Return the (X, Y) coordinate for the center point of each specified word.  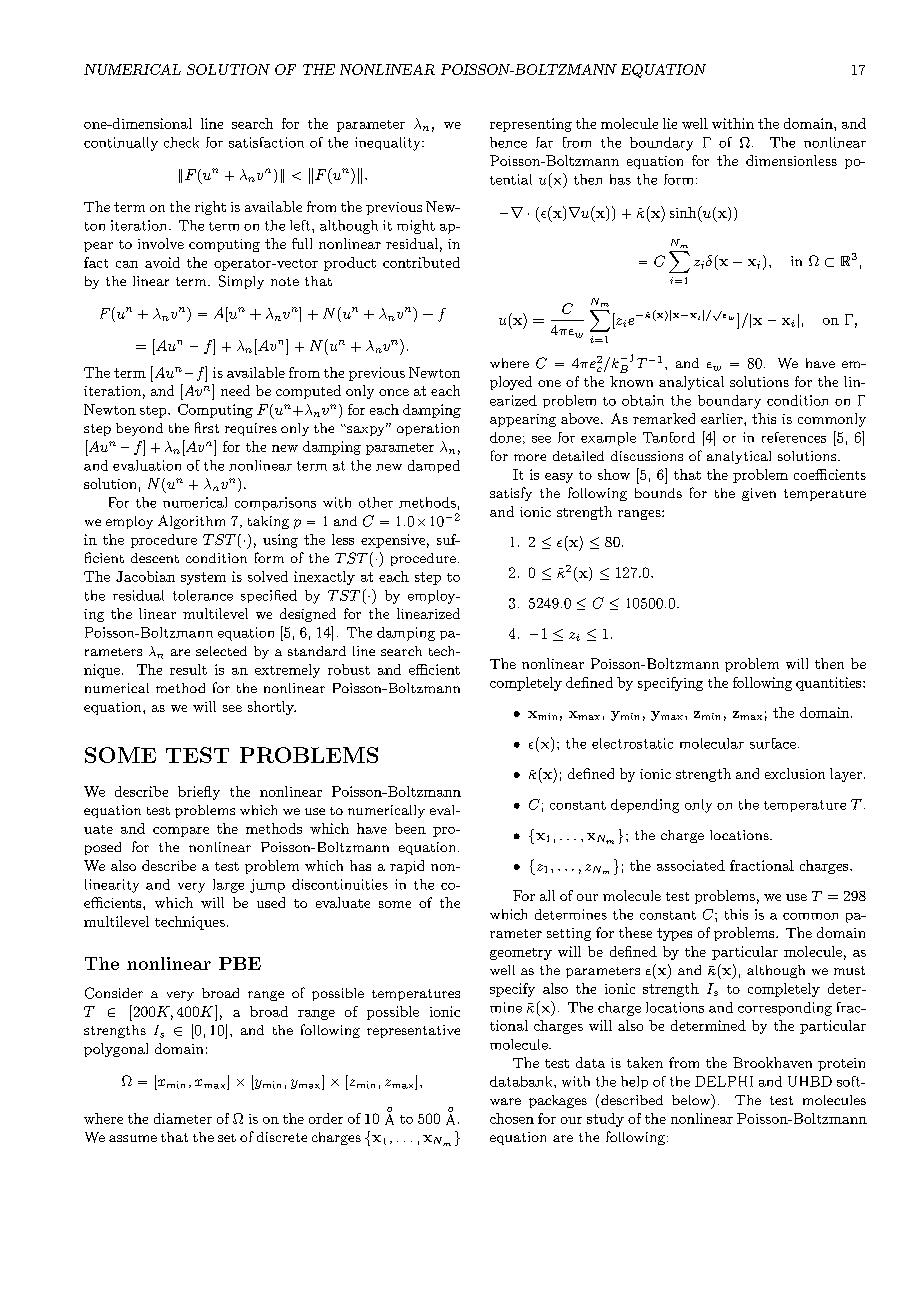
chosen (512, 1118)
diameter (183, 1118)
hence (508, 142)
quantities (830, 684)
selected (221, 651)
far (544, 142)
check (181, 142)
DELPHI (724, 1081)
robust (349, 669)
